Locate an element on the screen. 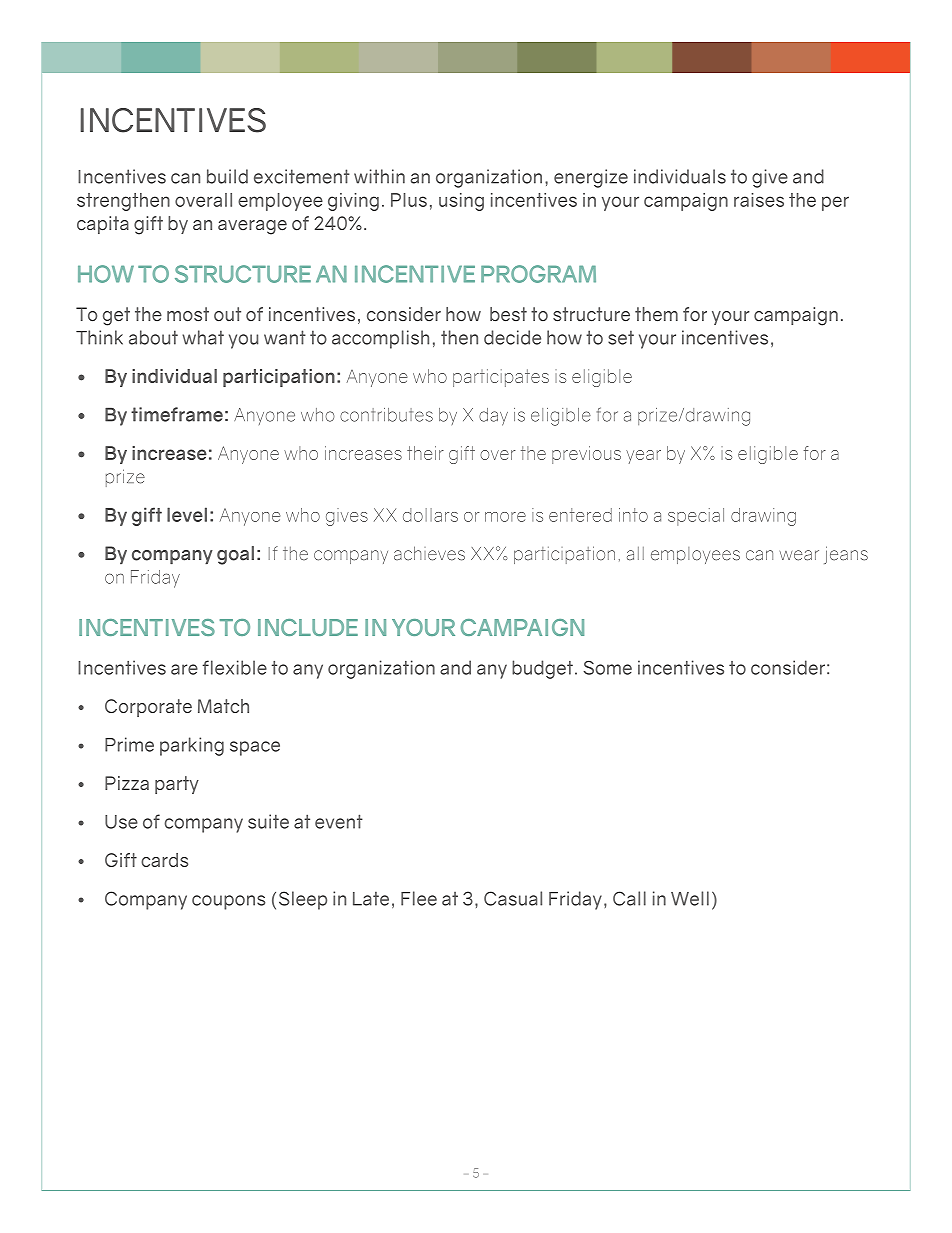 The image size is (952, 1233). cards is located at coordinates (164, 860).
